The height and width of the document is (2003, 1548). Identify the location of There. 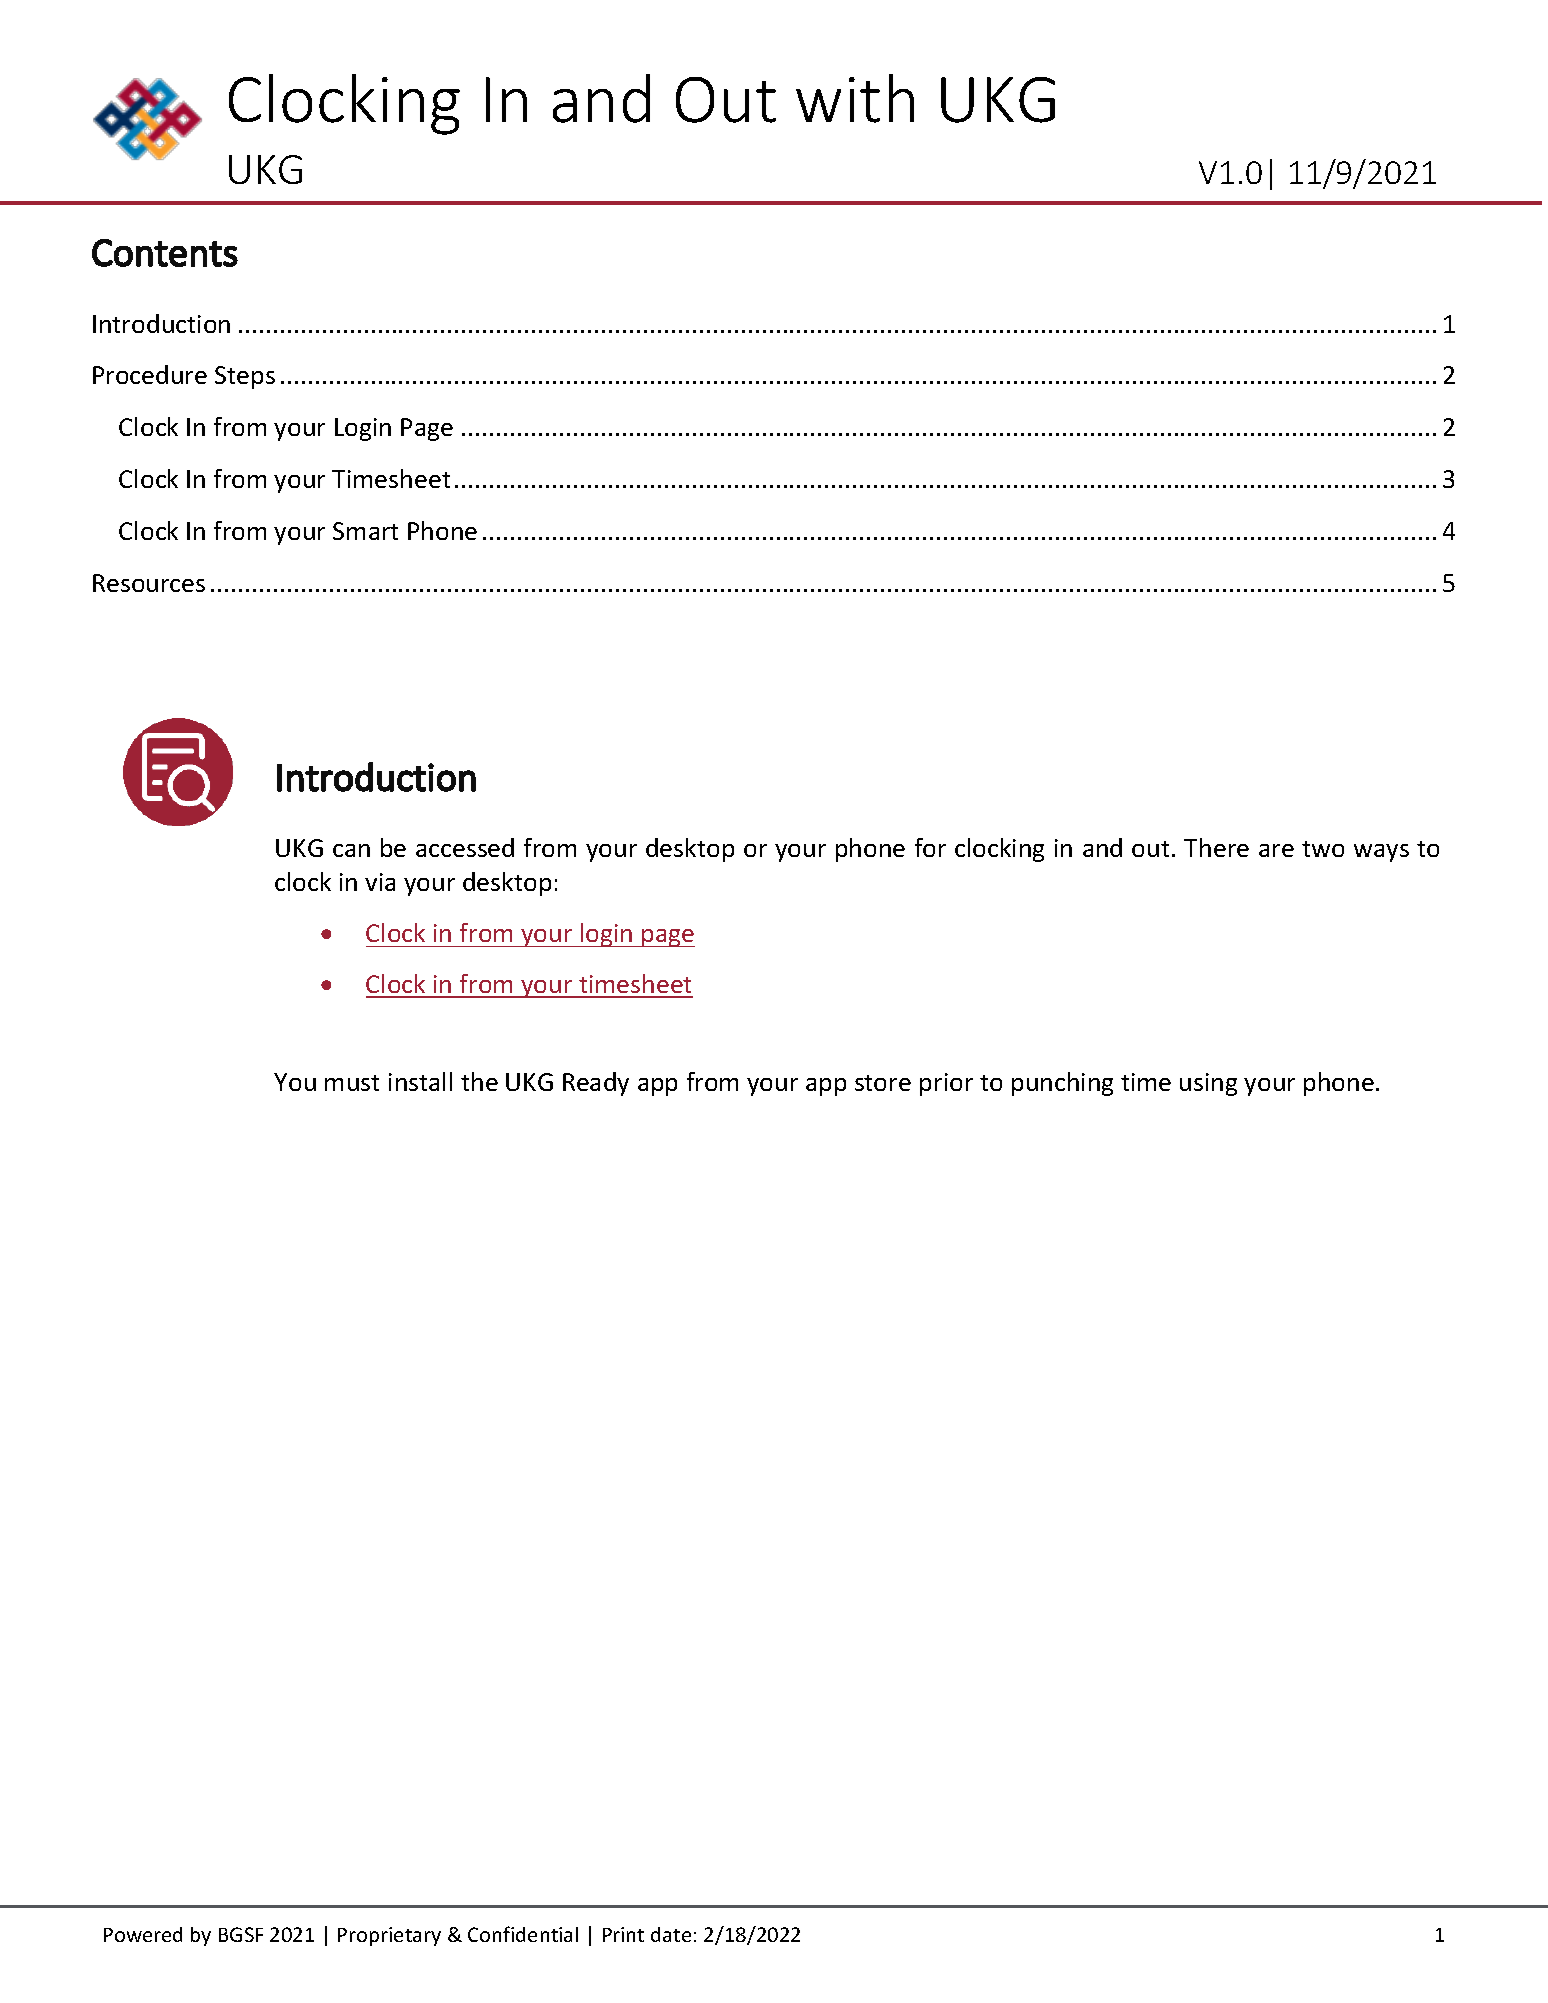
(1216, 847).
